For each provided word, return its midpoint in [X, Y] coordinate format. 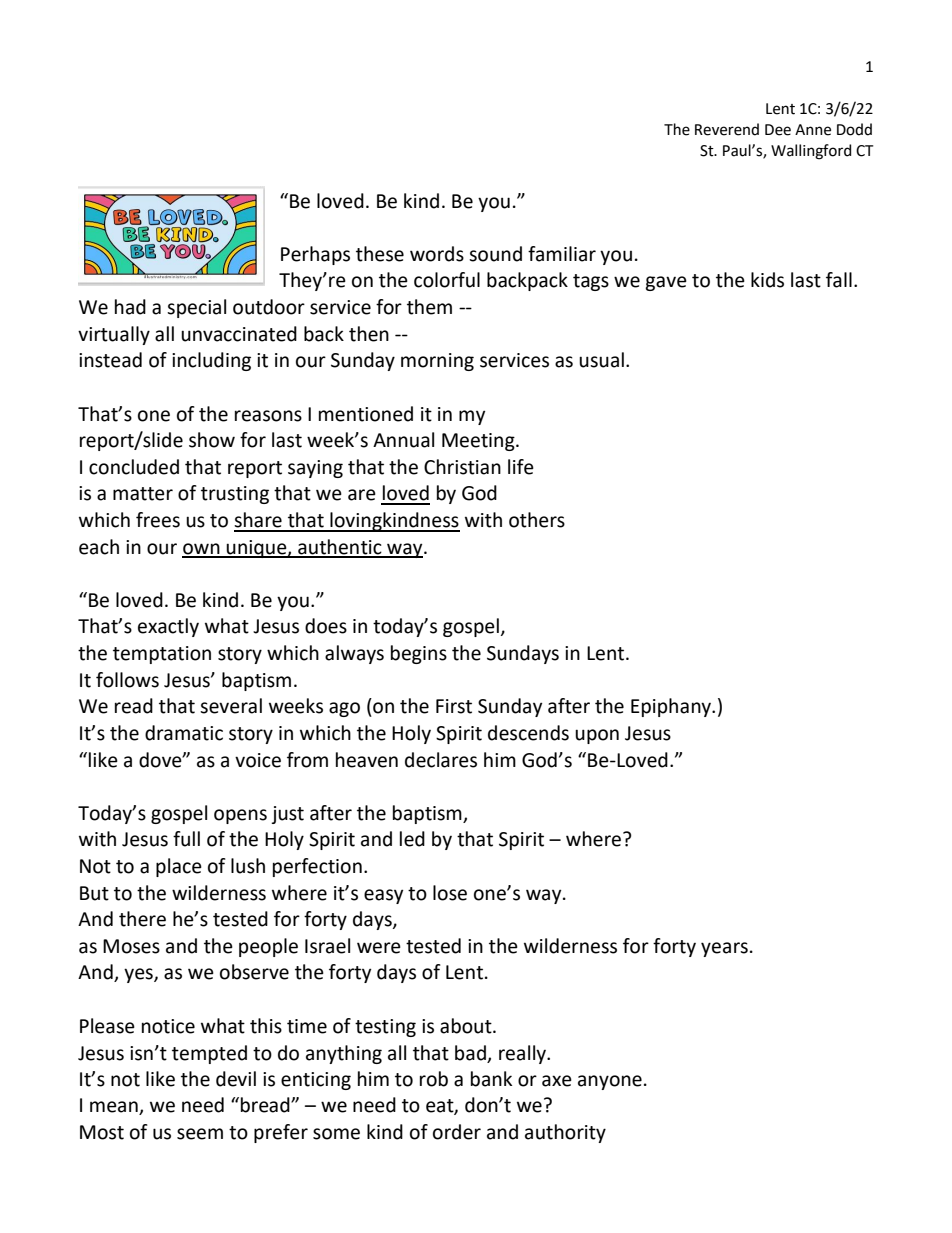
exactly [168, 627]
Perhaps [315, 255]
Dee [778, 130]
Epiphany [672, 707]
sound [495, 254]
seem [200, 1134]
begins [419, 654]
